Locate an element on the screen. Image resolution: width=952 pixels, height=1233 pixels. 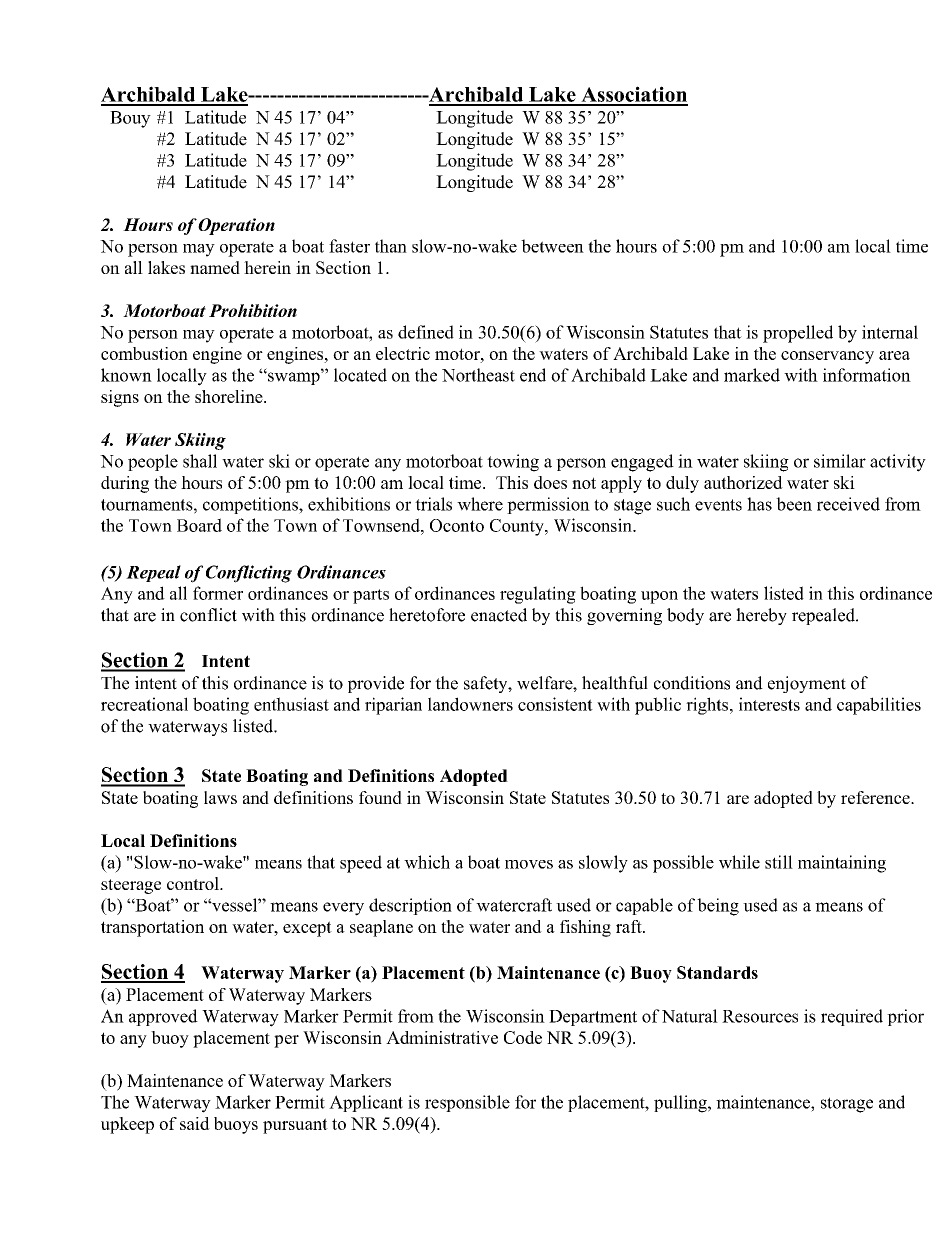
recreational is located at coordinates (144, 704).
